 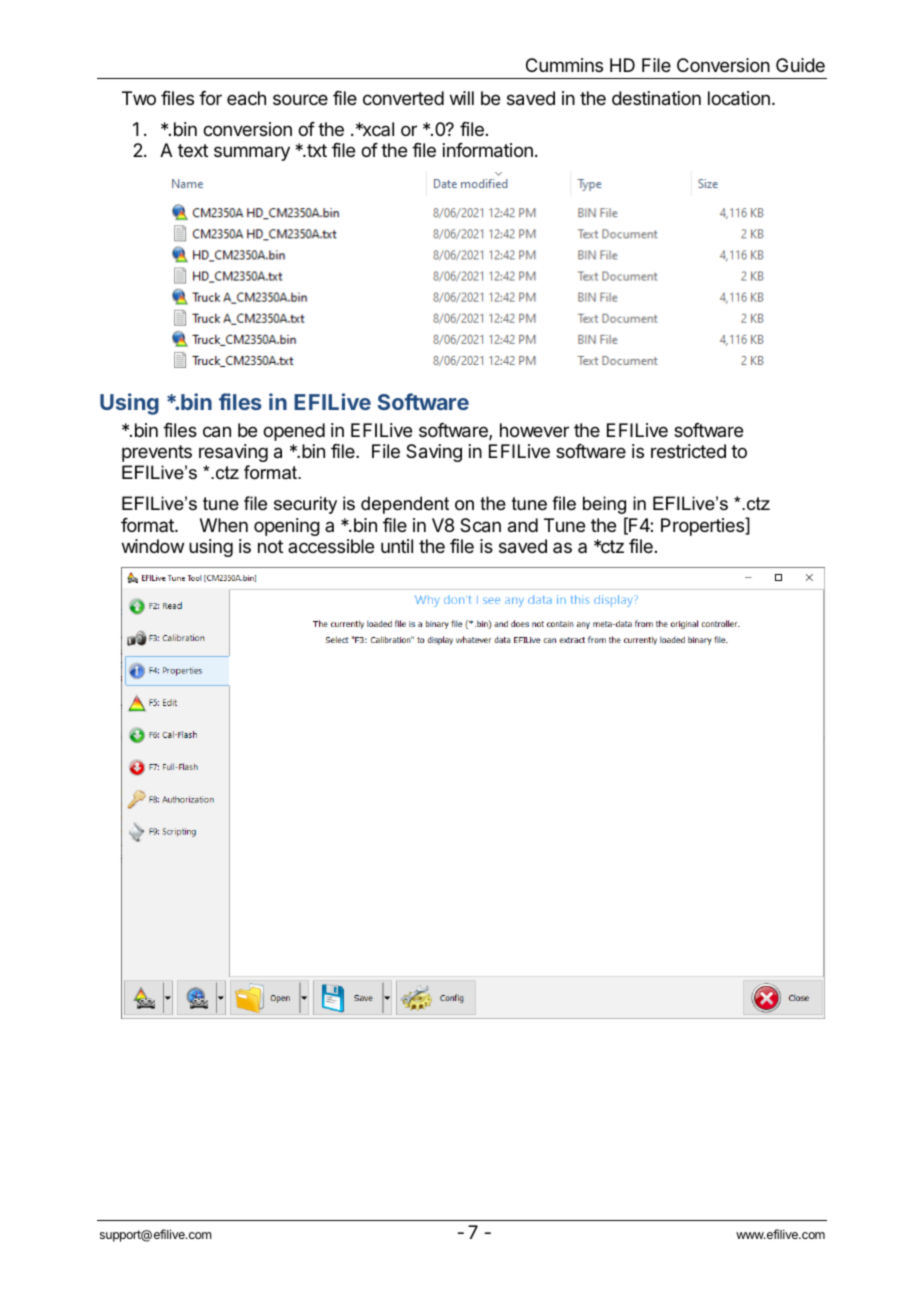 I want to click on restricted, so click(x=688, y=451).
